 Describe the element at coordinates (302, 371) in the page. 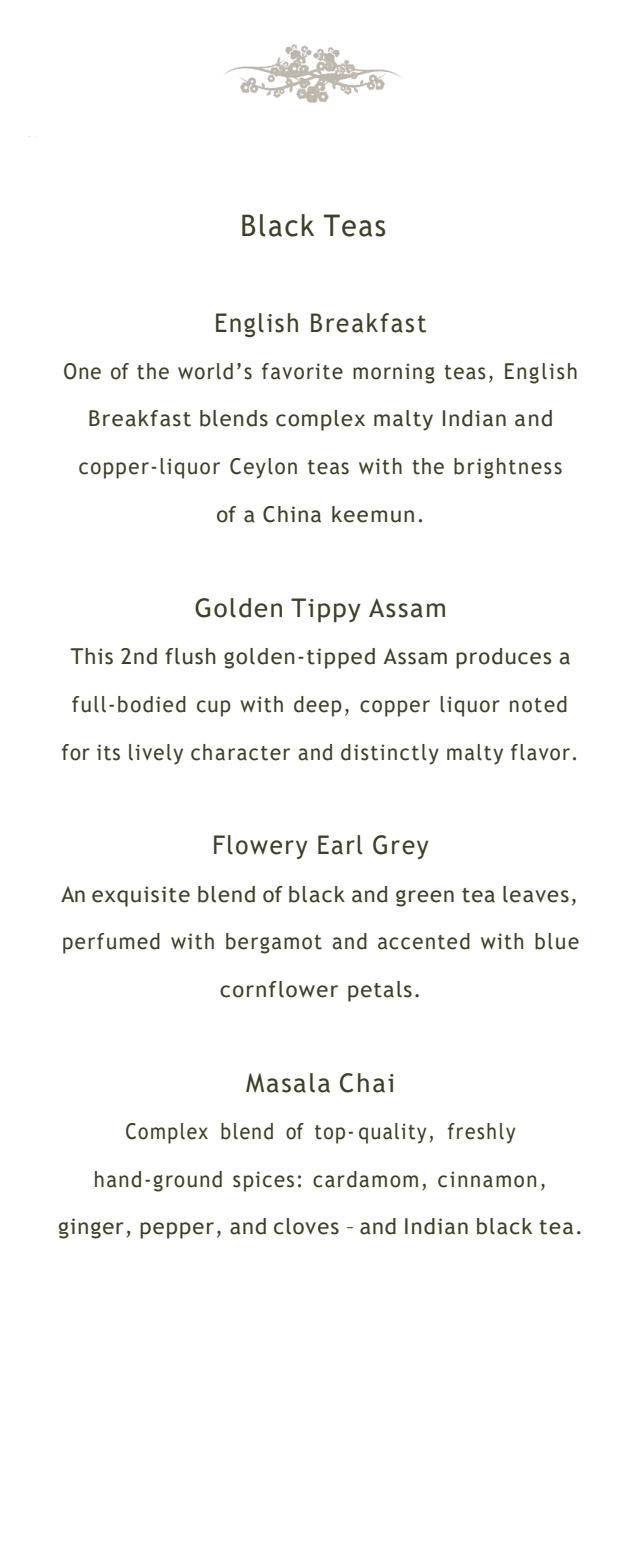

I see `favorite` at that location.
